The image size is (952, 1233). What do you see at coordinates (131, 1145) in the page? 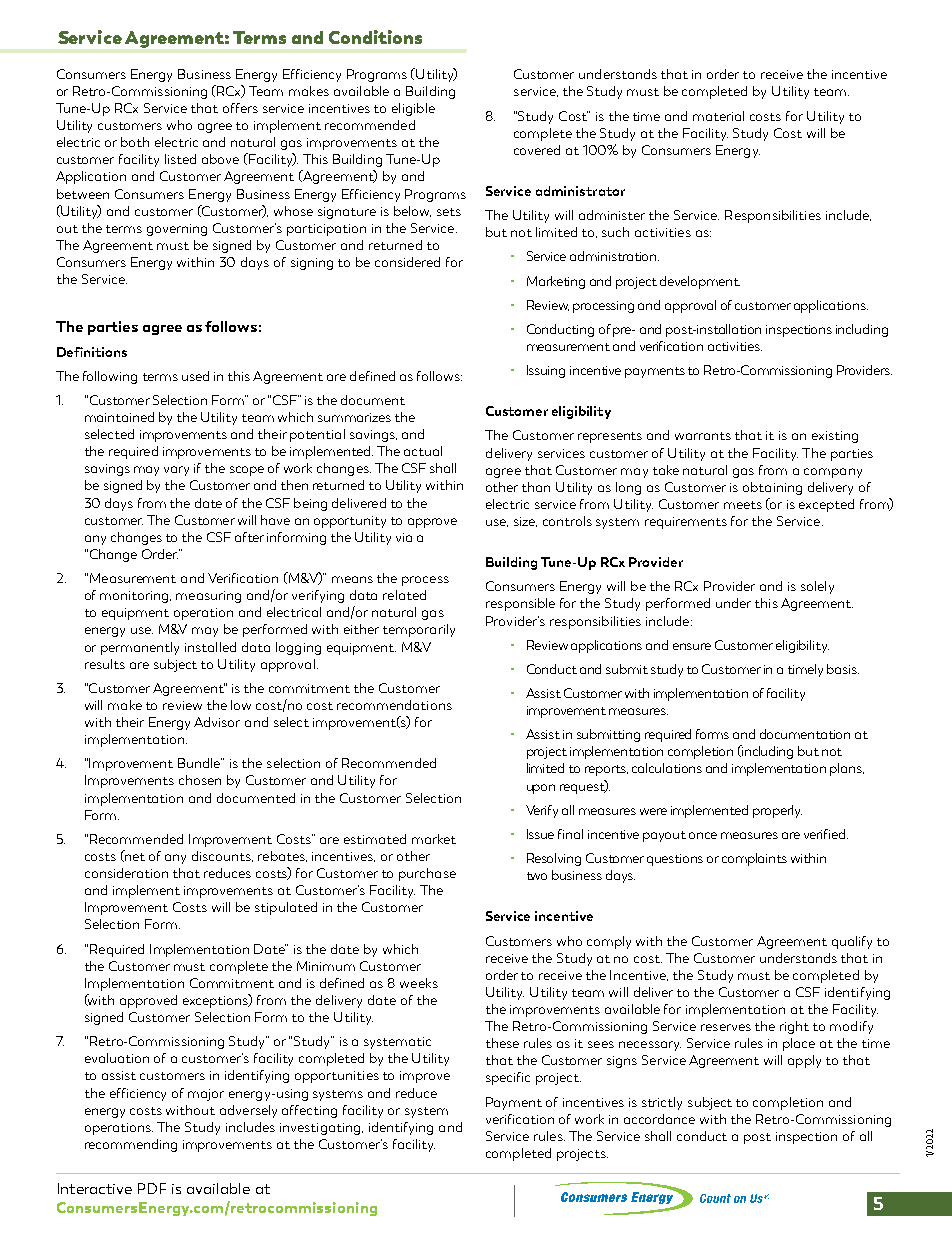
I see `recommending` at bounding box center [131, 1145].
